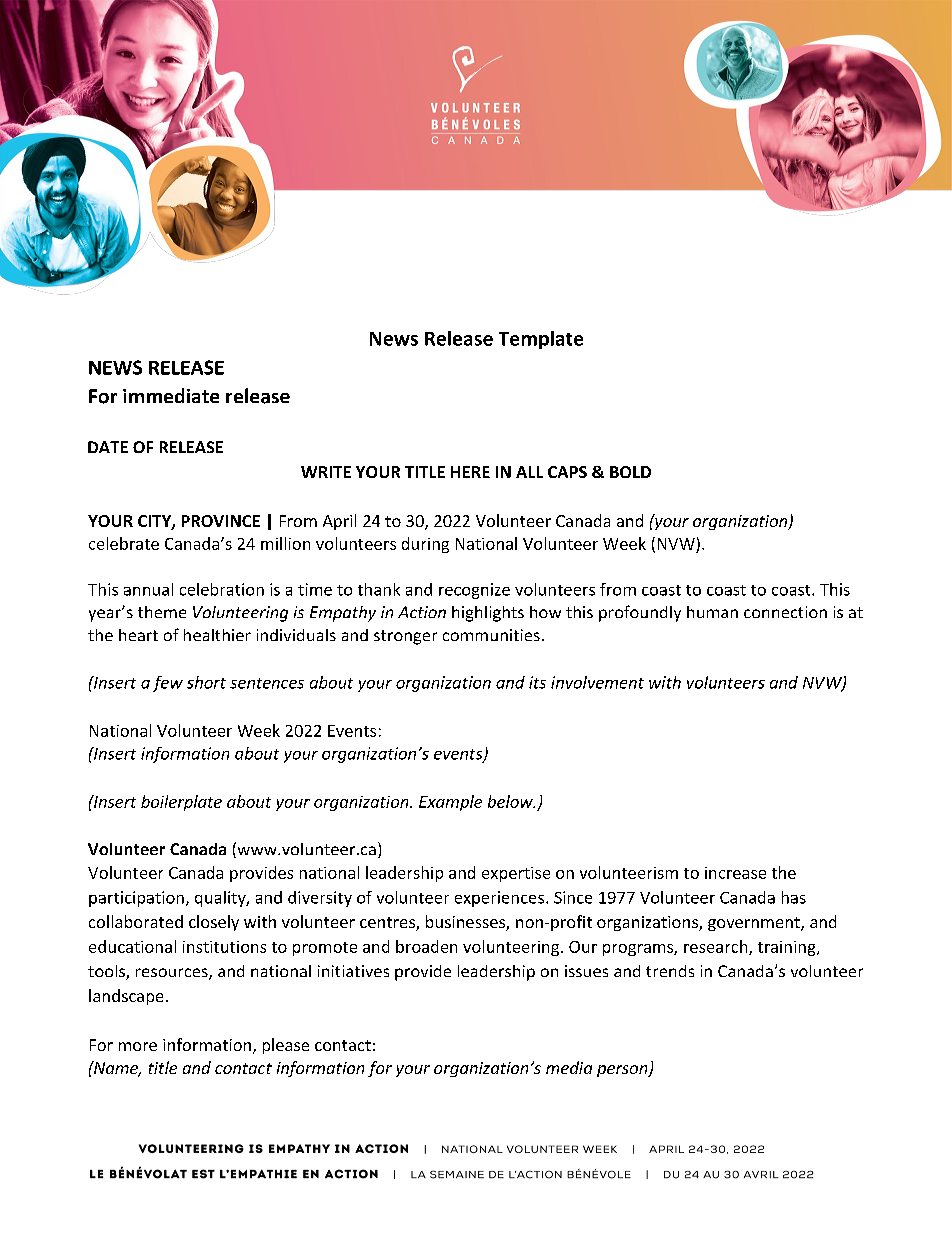 This screenshot has height=1233, width=952. Describe the element at coordinates (206, 682) in the screenshot. I see `short` at that location.
